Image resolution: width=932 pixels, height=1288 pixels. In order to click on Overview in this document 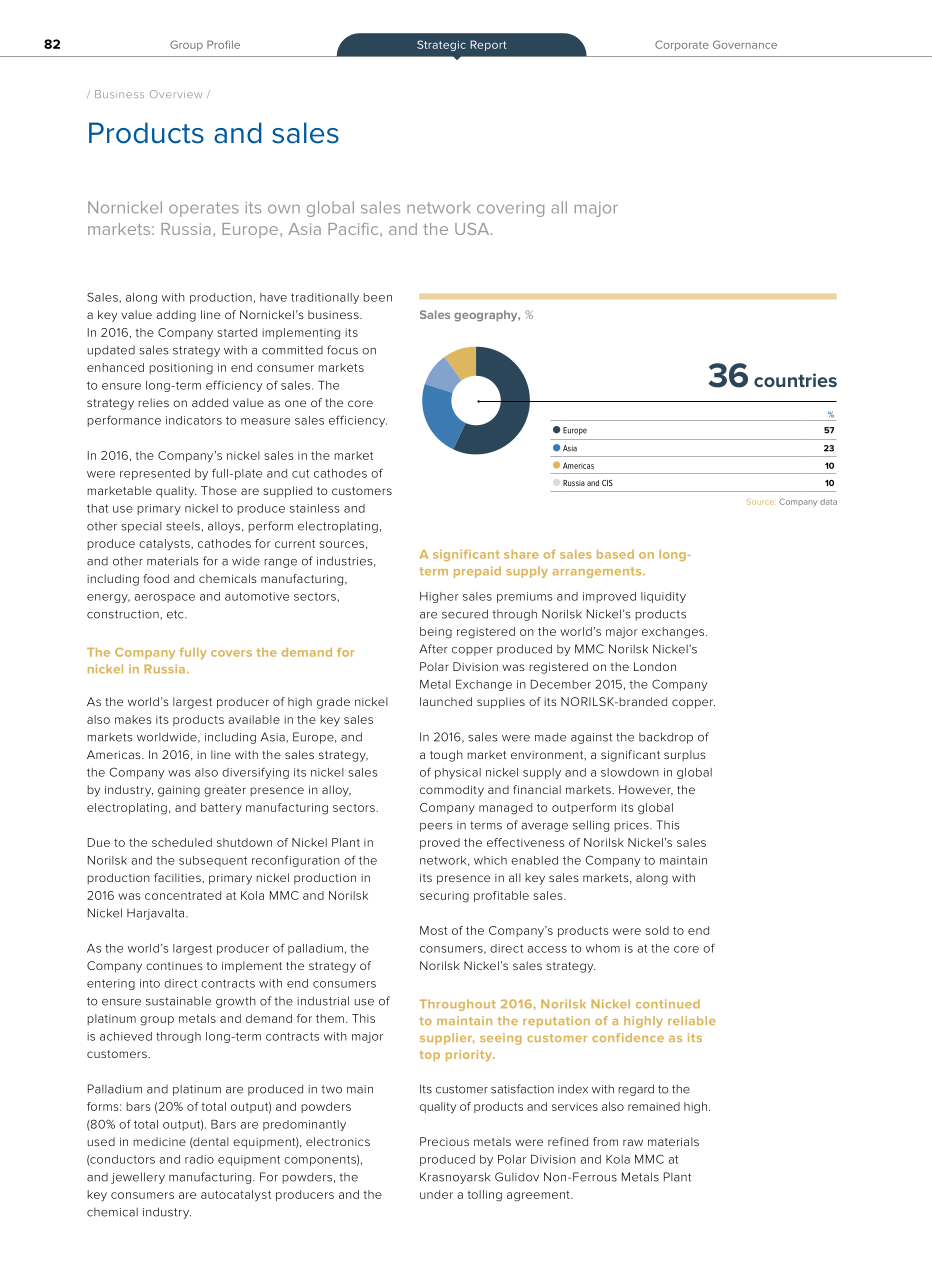, I will do `click(176, 94)`.
